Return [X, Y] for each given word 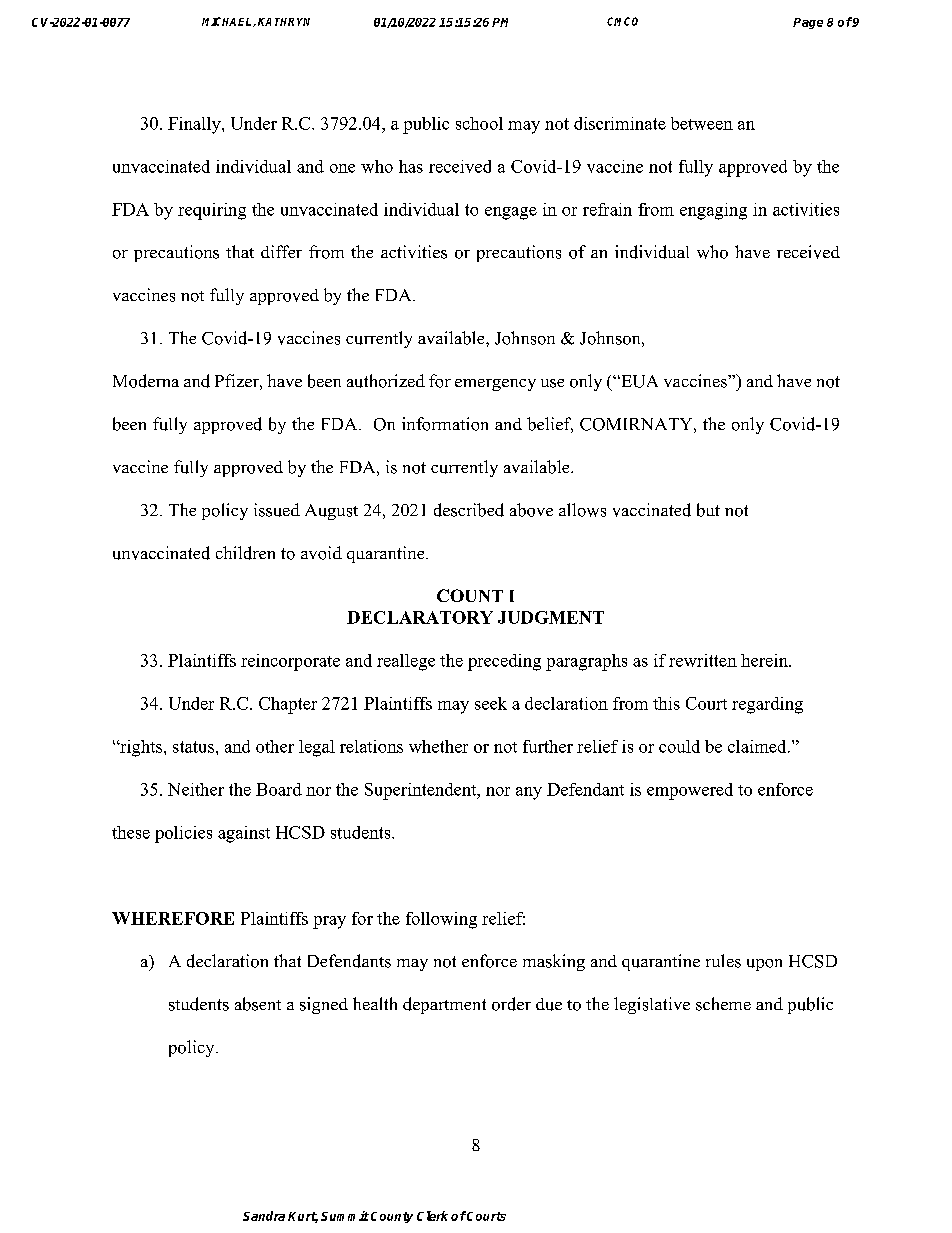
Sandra [264, 1216]
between [702, 123]
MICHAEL [228, 22]
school [479, 123]
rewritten [703, 660]
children [245, 553]
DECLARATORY [420, 617]
